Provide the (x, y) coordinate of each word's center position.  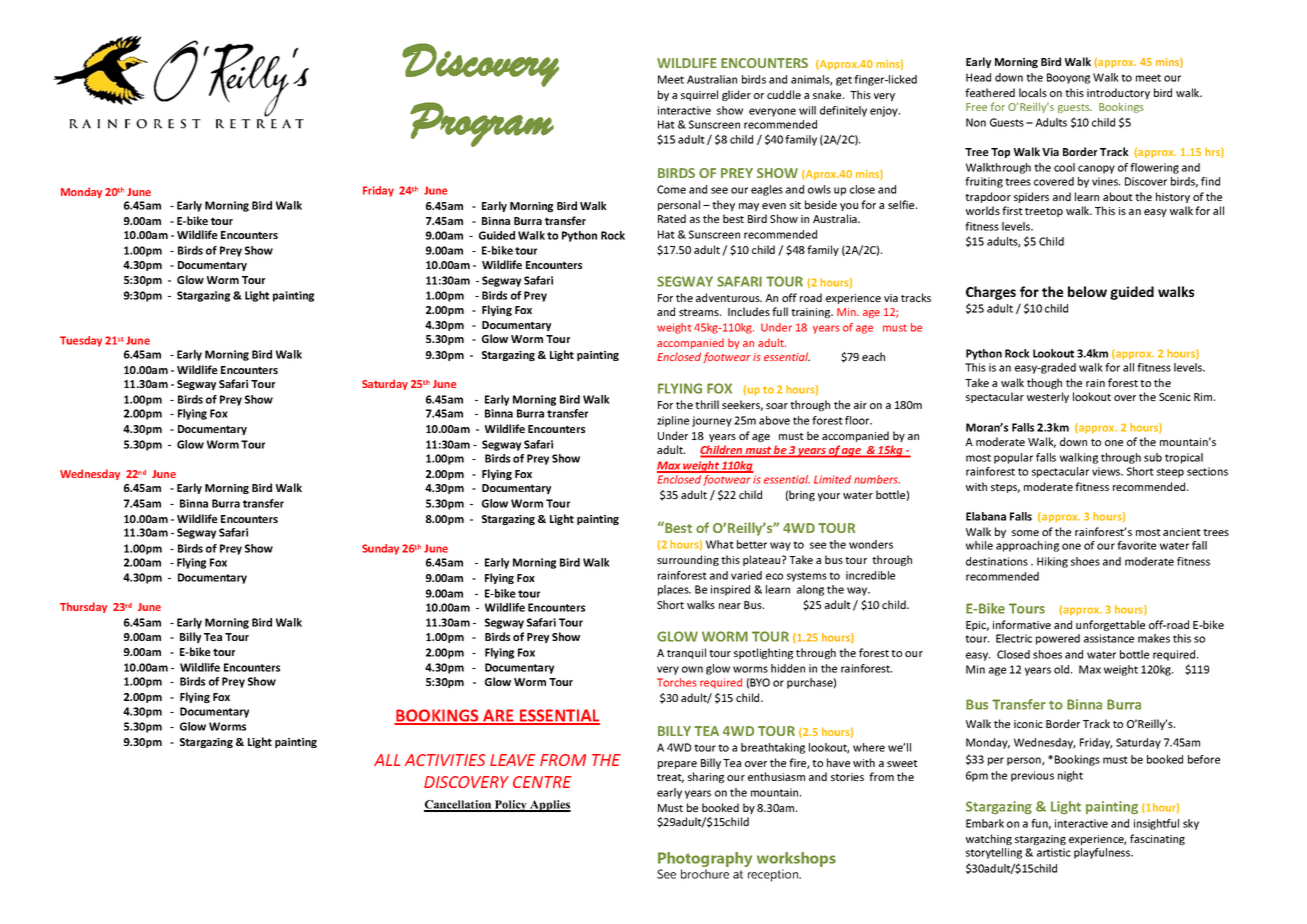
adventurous (729, 297)
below (1087, 291)
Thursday (83, 607)
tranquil (686, 653)
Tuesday (81, 341)
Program (482, 124)
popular (1013, 458)
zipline (673, 421)
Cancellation (459, 805)
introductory (1118, 93)
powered (1058, 639)
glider (736, 95)
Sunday (380, 549)
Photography (705, 861)
